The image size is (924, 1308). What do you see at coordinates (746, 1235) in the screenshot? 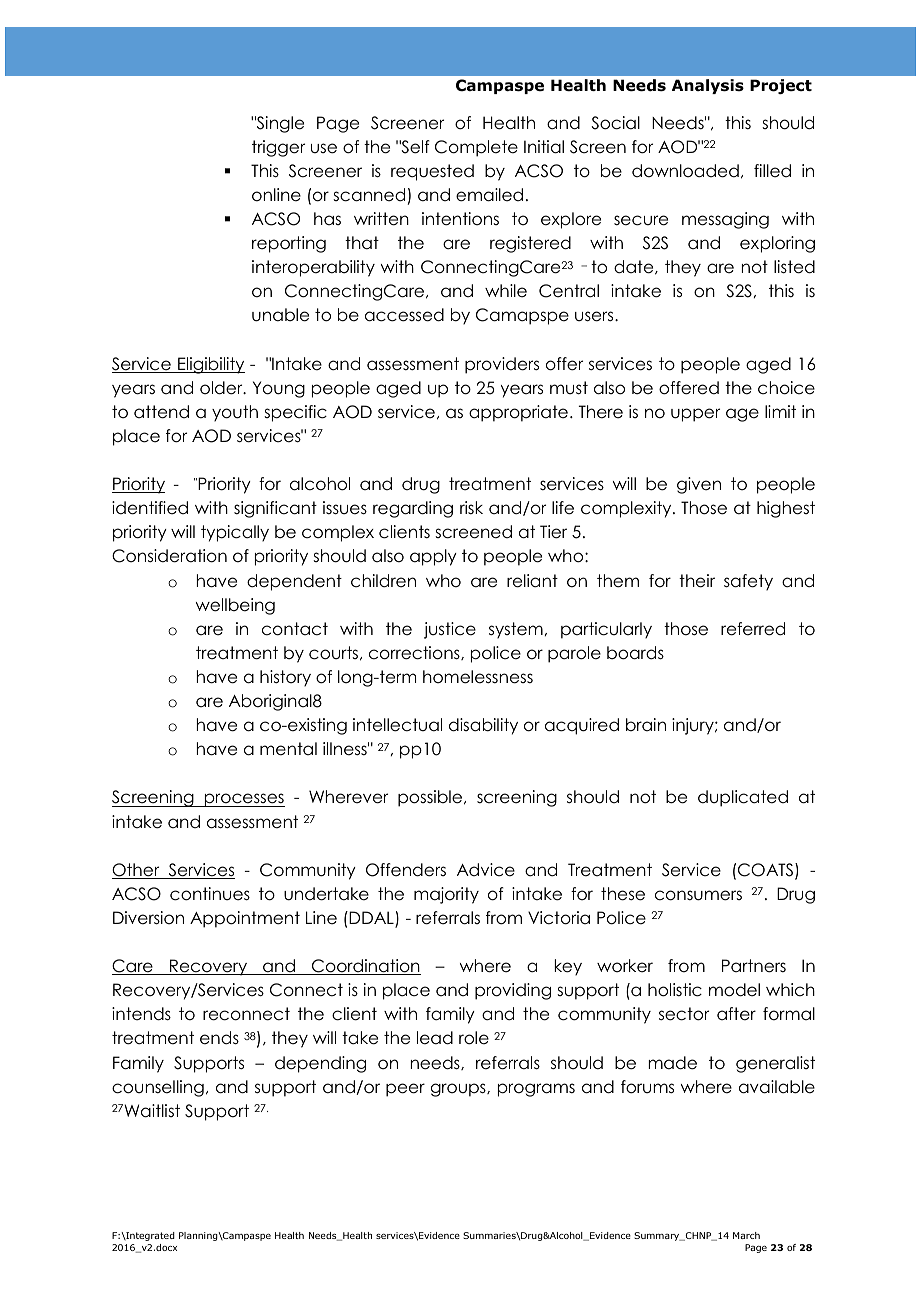
I see `March` at bounding box center [746, 1235].
